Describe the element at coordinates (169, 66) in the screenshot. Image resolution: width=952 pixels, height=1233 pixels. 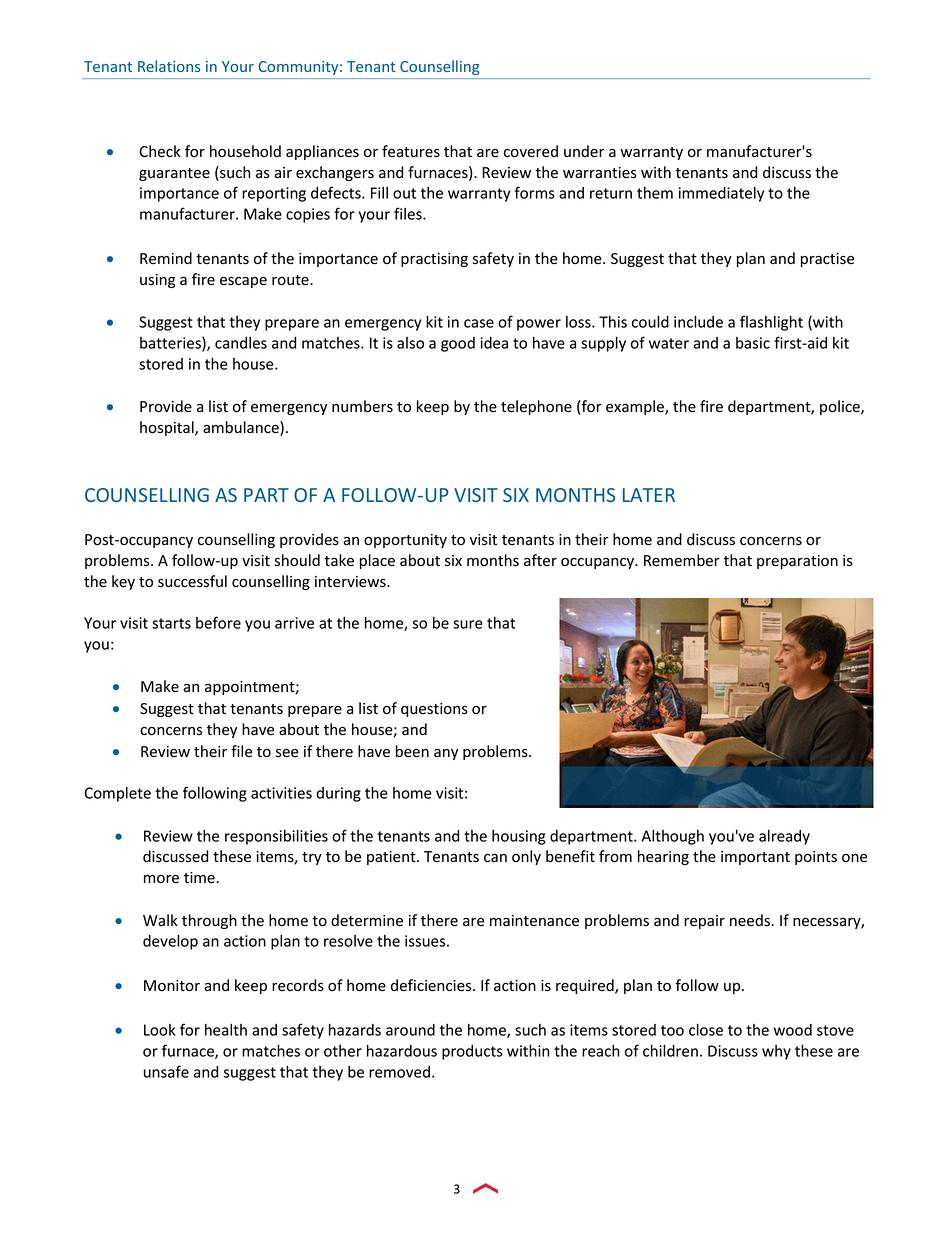
I see `Relations` at that location.
